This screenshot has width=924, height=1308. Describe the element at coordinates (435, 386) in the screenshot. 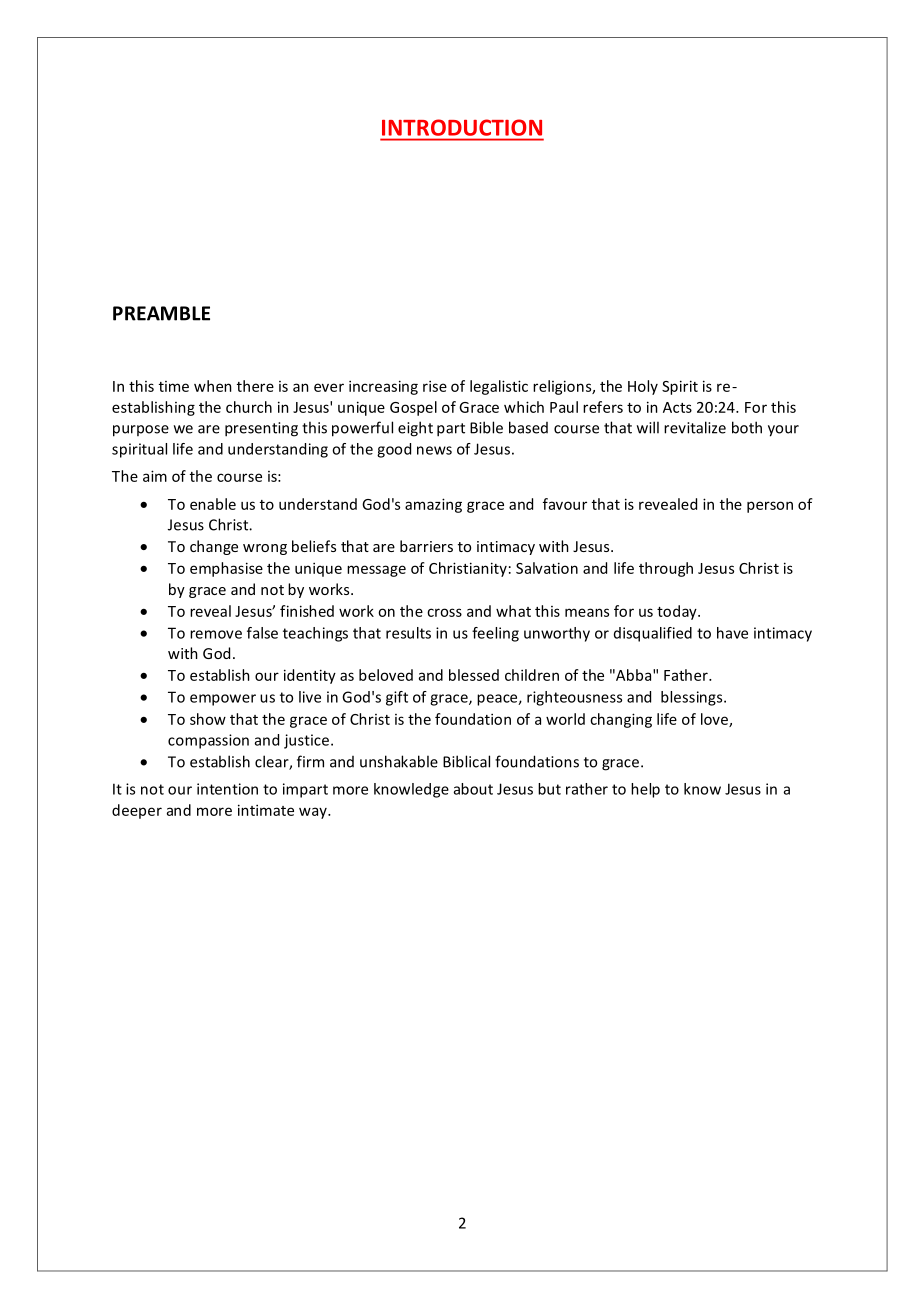

I see `rise` at that location.
